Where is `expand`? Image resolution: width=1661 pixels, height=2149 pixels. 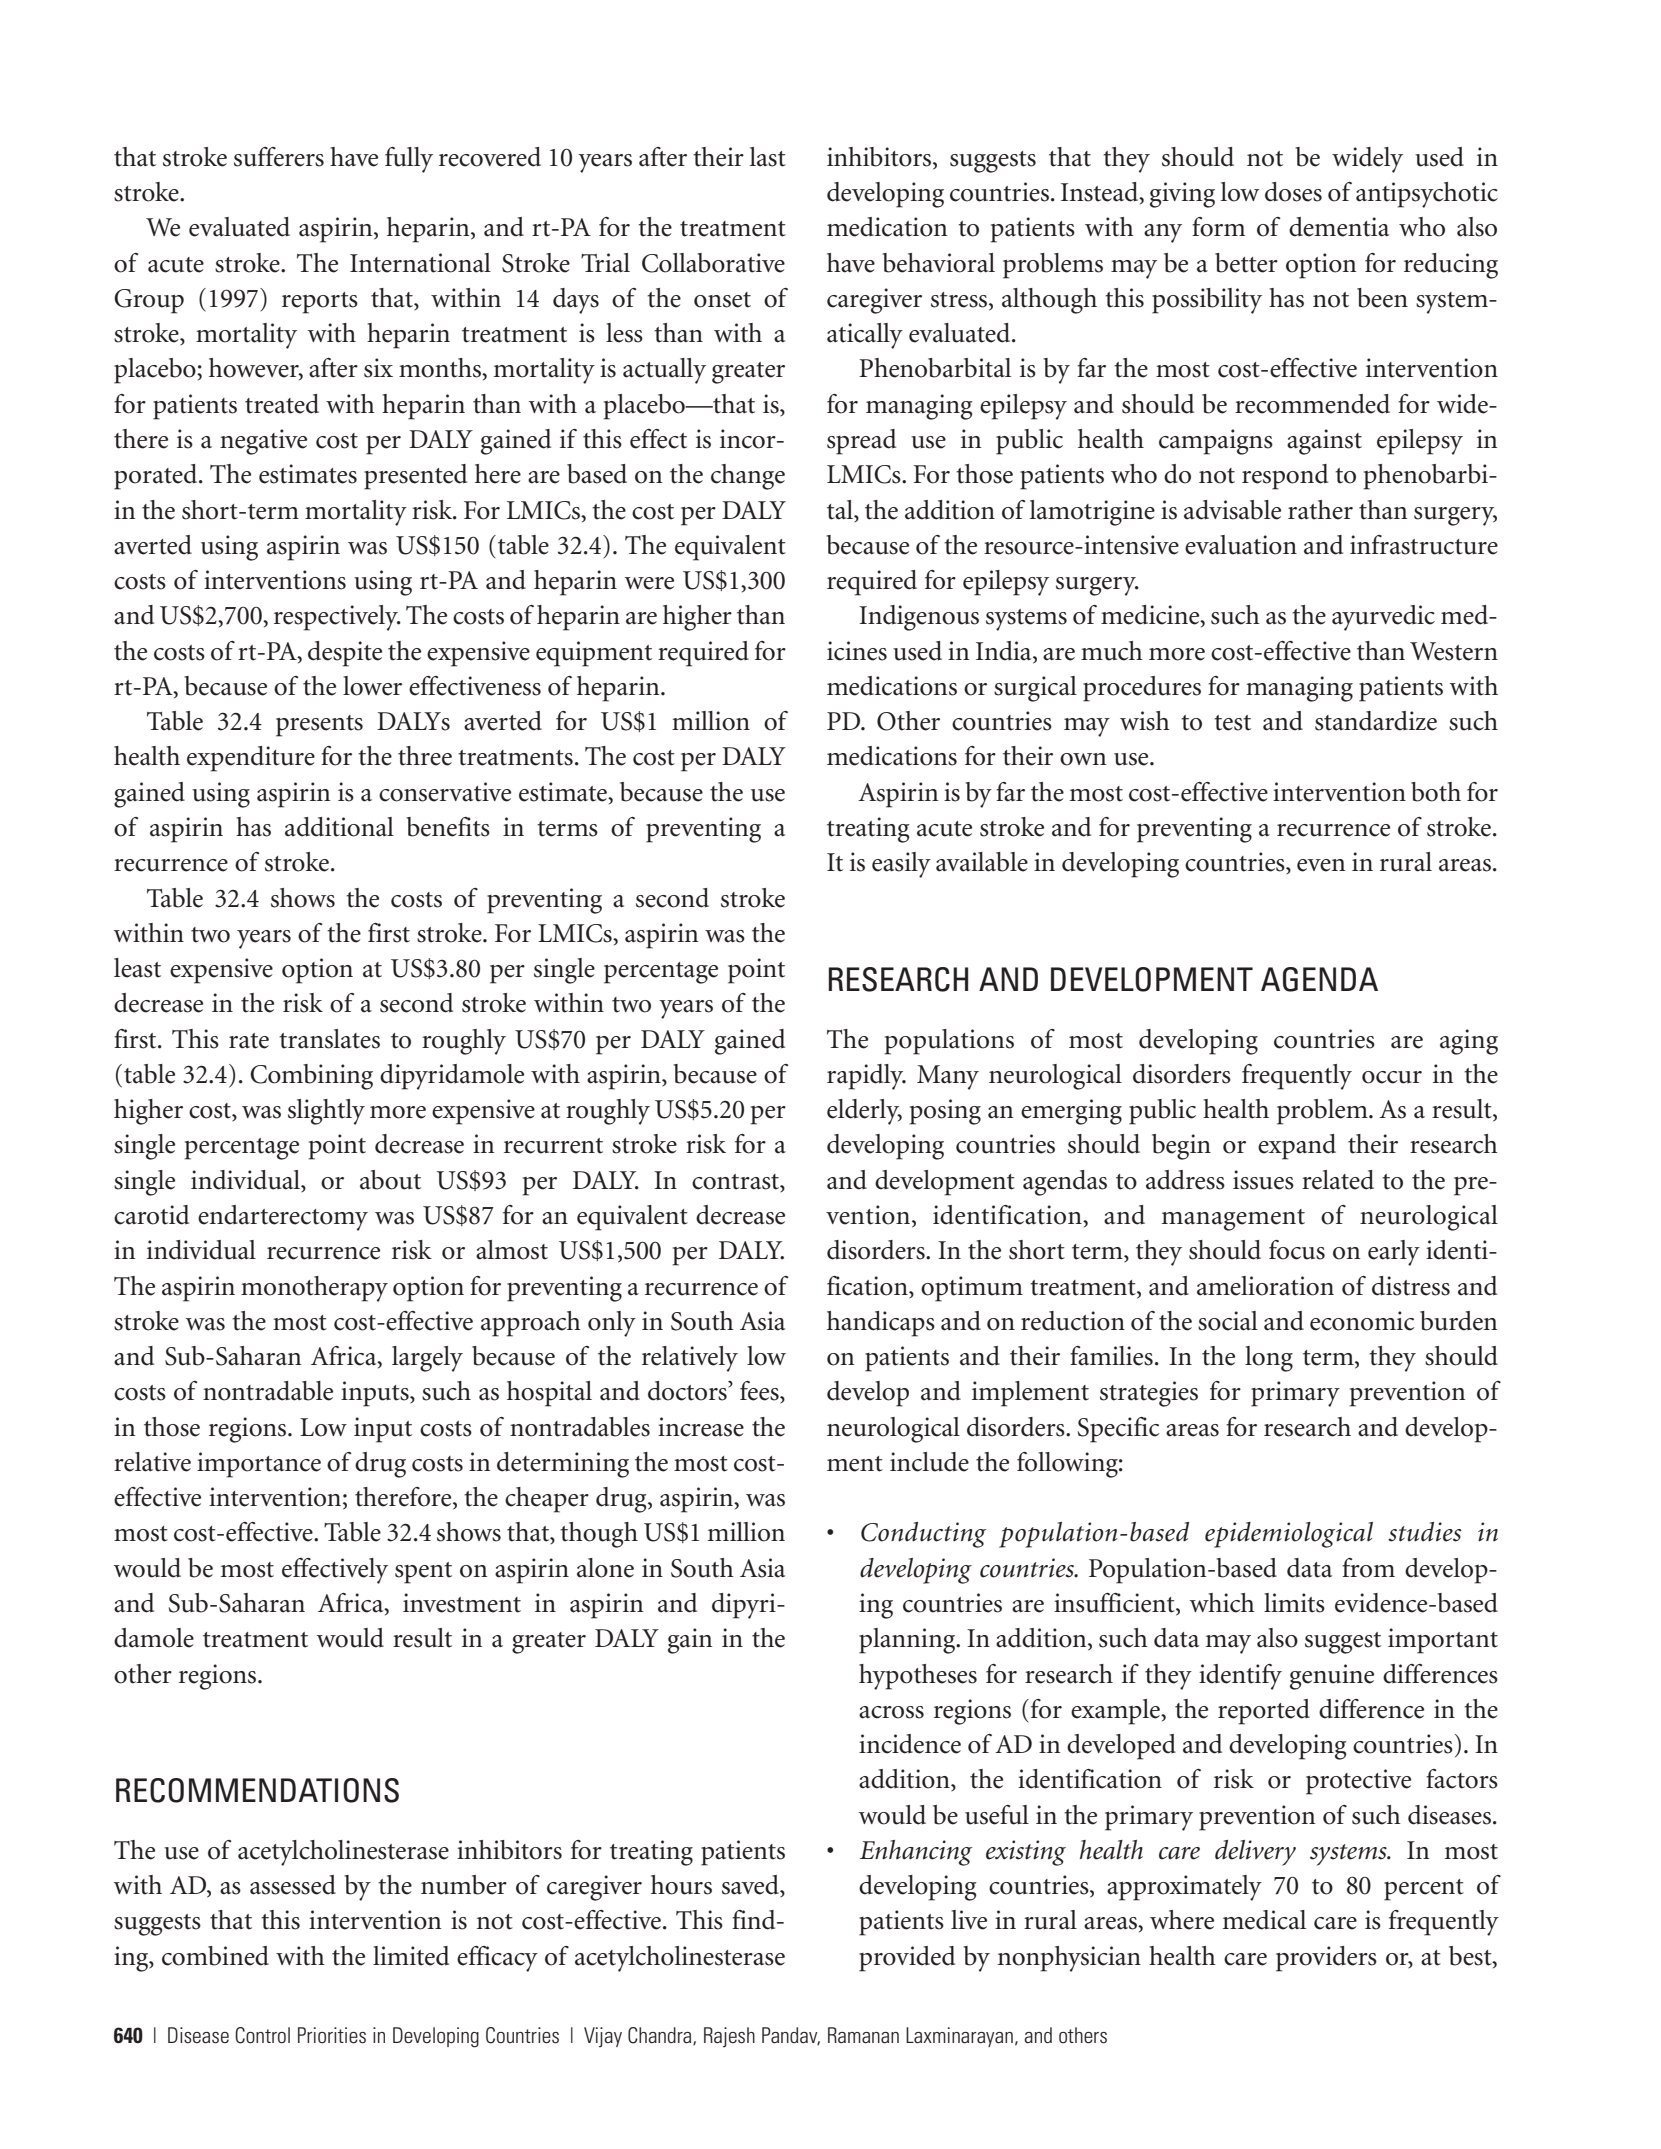 expand is located at coordinates (1297, 1147).
